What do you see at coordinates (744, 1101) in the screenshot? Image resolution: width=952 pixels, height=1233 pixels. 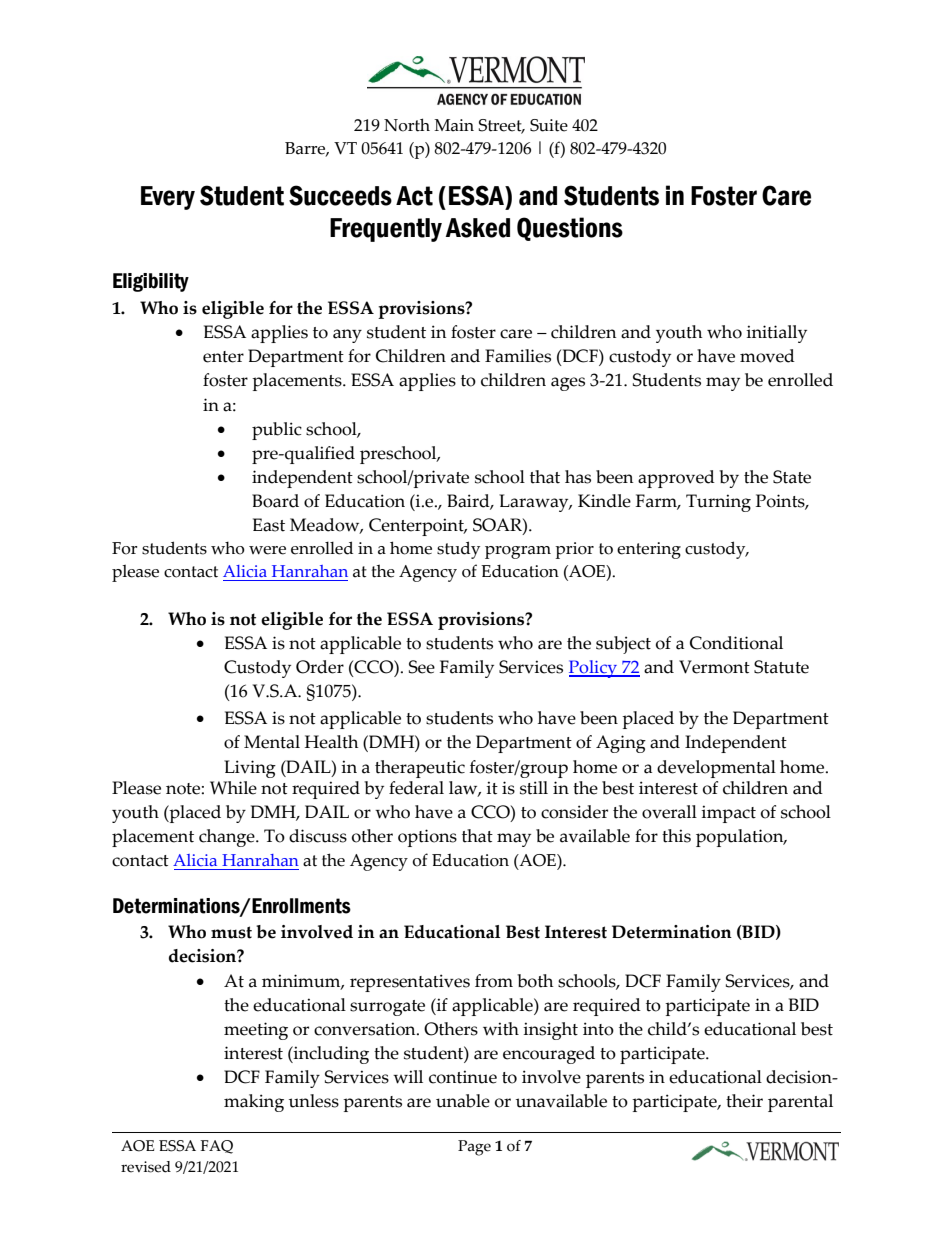 I see `their` at bounding box center [744, 1101].
